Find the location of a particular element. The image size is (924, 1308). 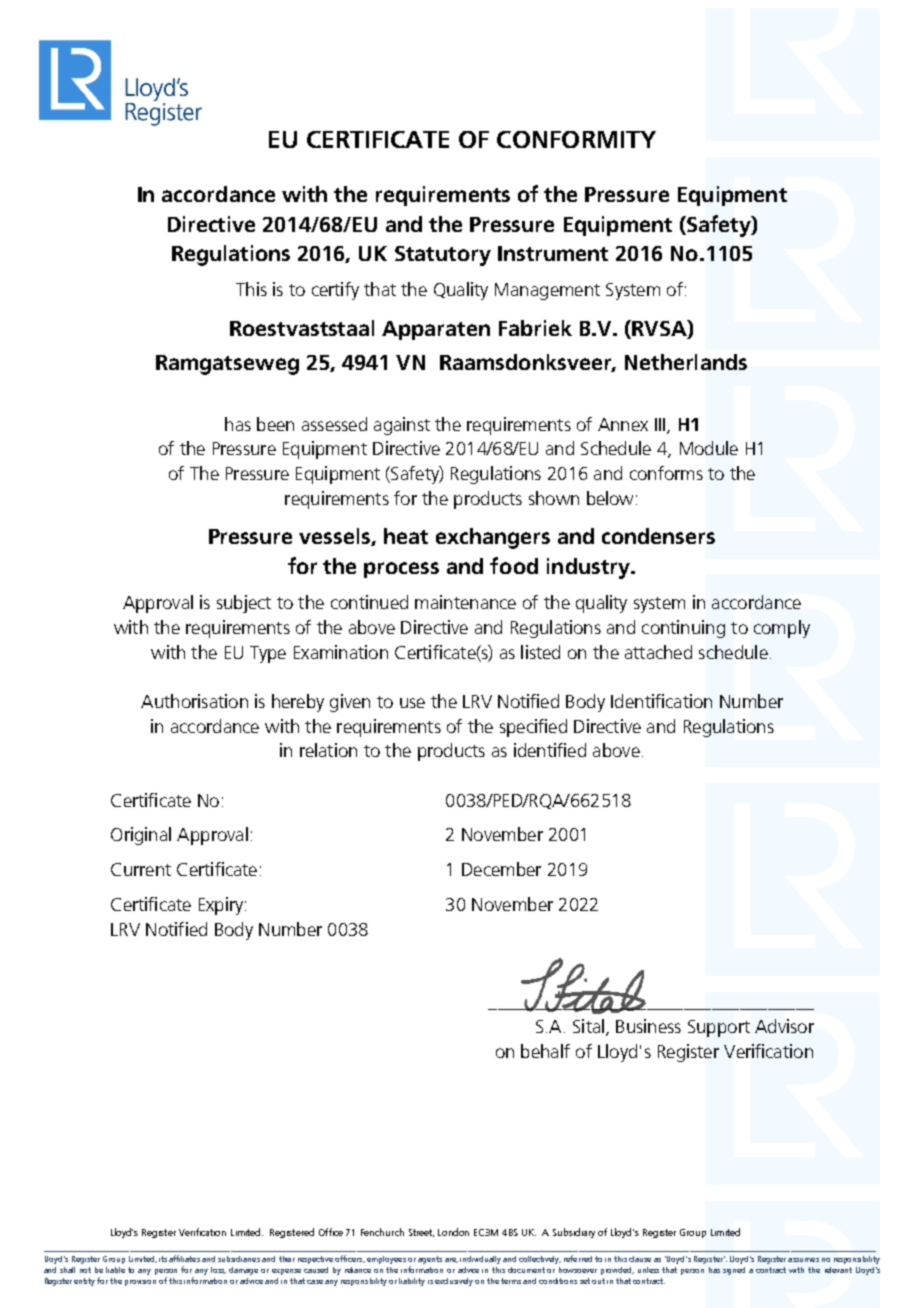

December is located at coordinates (501, 869).
